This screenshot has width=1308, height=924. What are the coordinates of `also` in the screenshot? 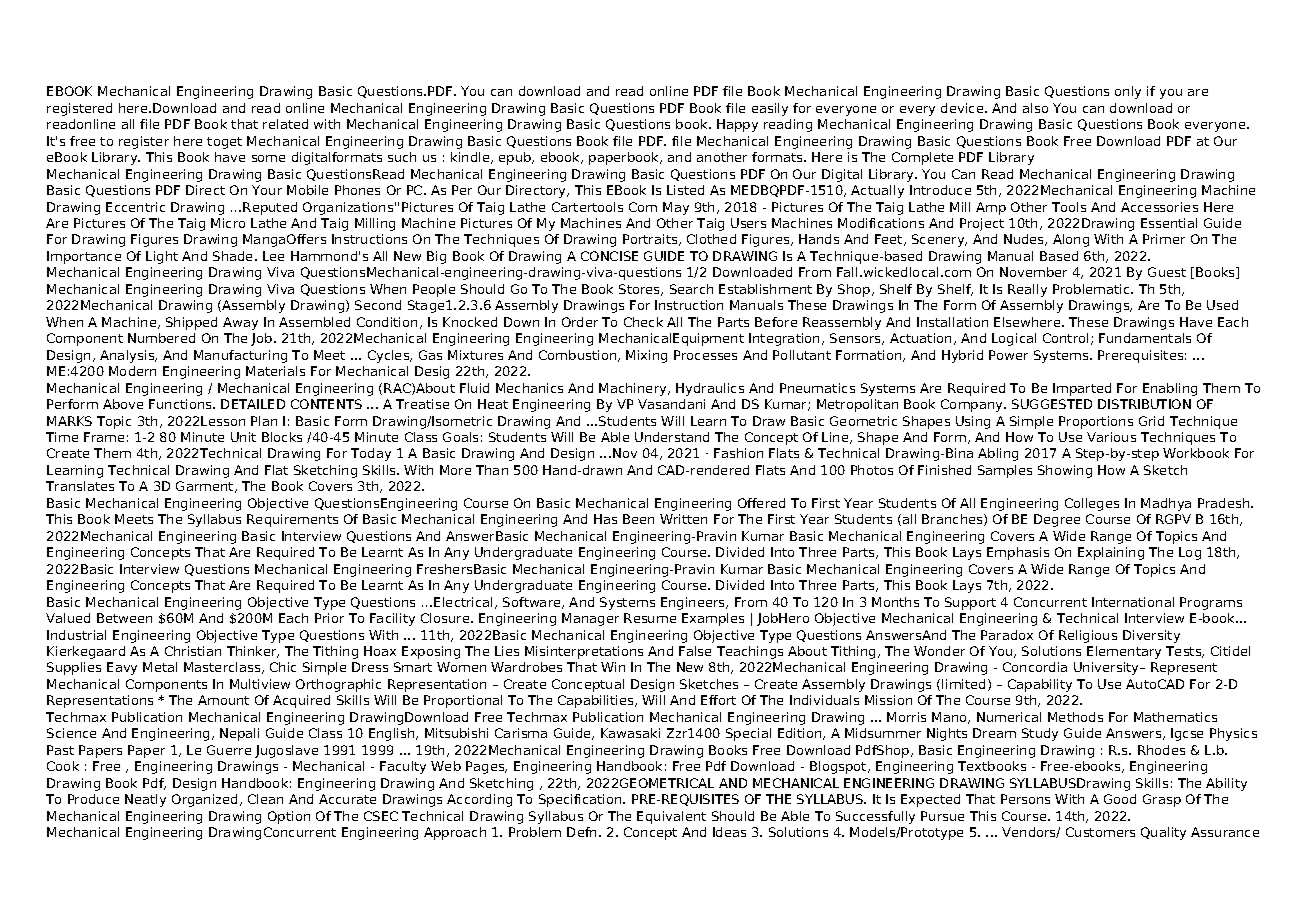 It's located at (1035, 108).
